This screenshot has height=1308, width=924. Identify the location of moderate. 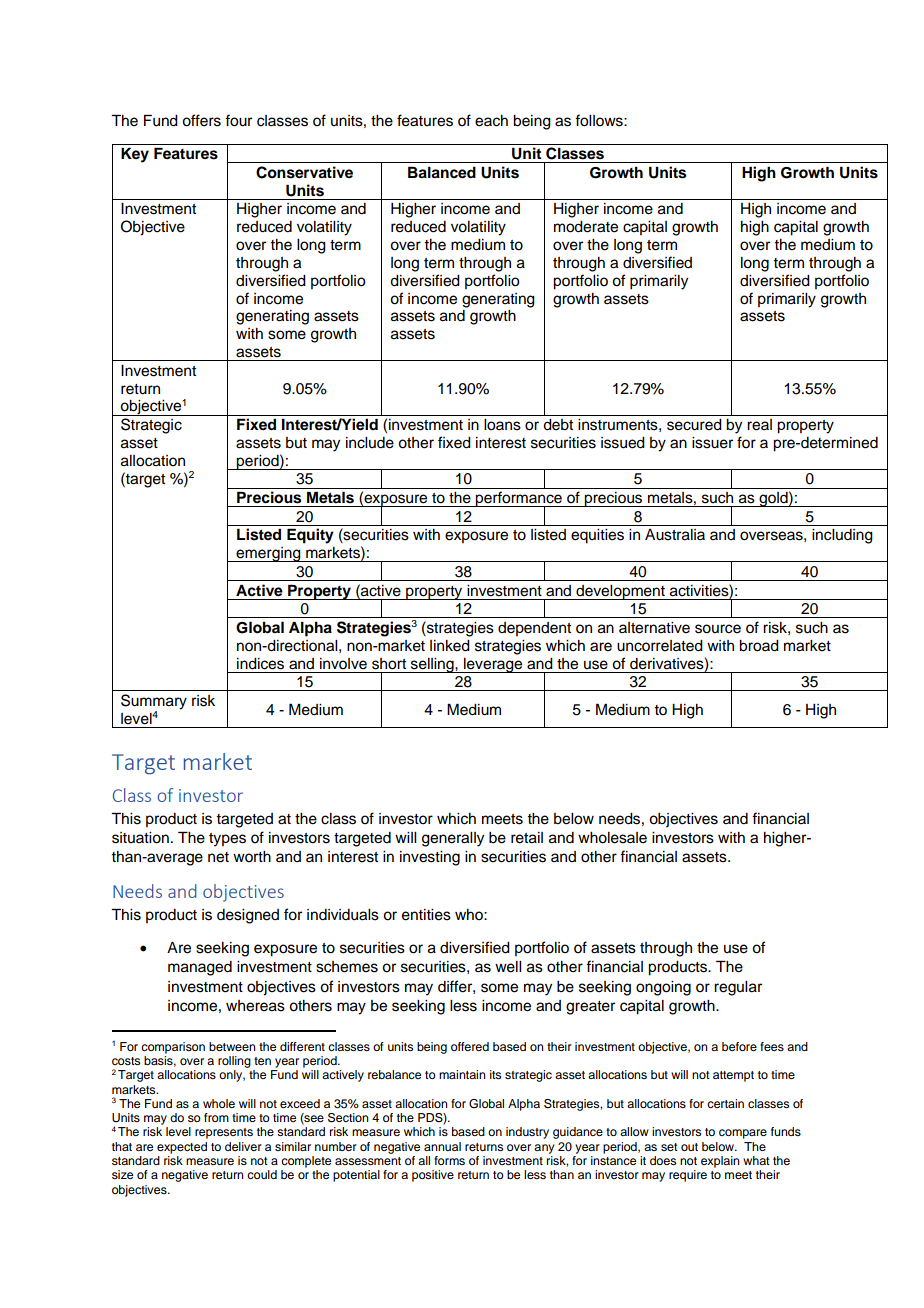
(586, 227).
